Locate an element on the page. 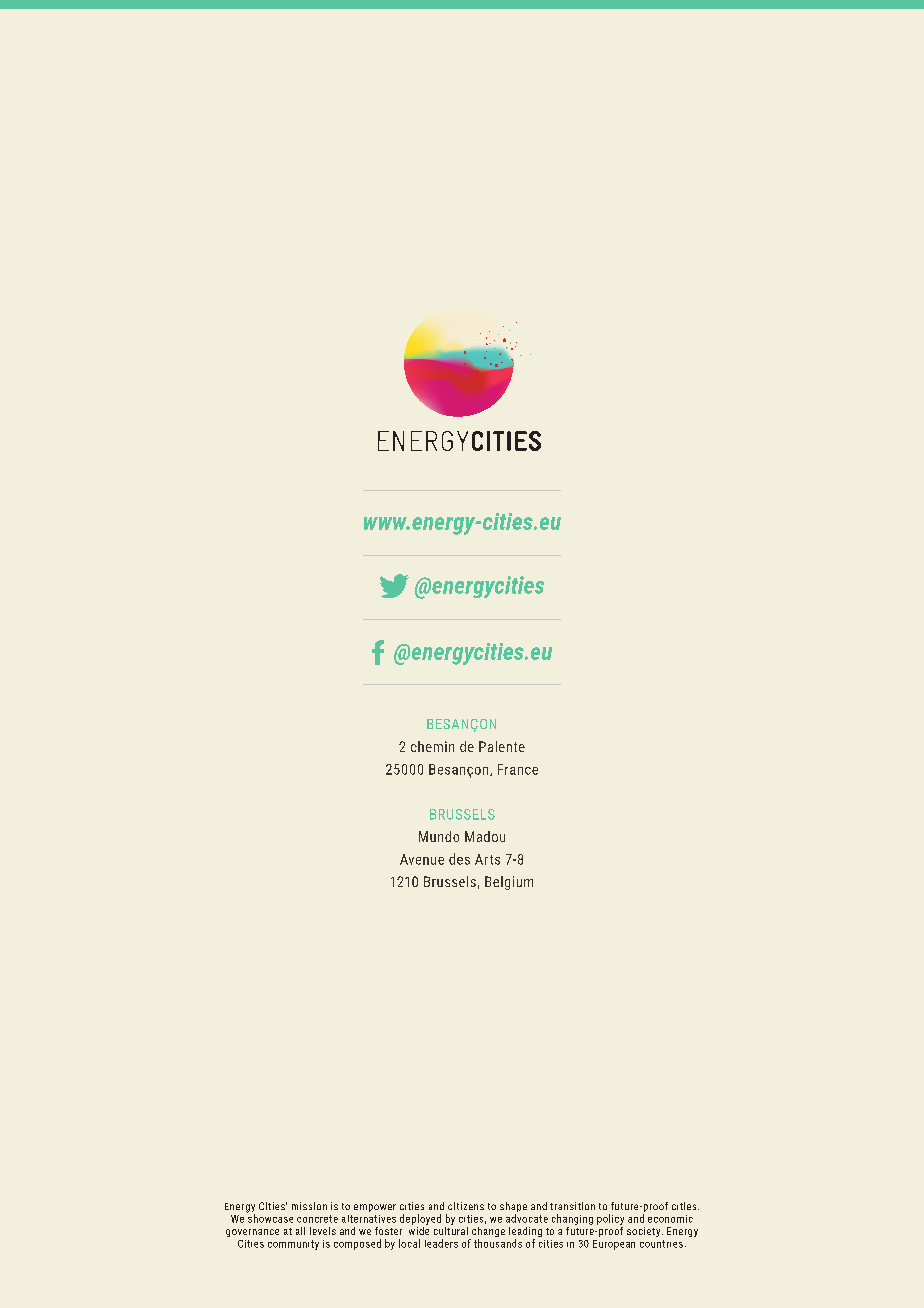  citizens is located at coordinates (466, 1206).
